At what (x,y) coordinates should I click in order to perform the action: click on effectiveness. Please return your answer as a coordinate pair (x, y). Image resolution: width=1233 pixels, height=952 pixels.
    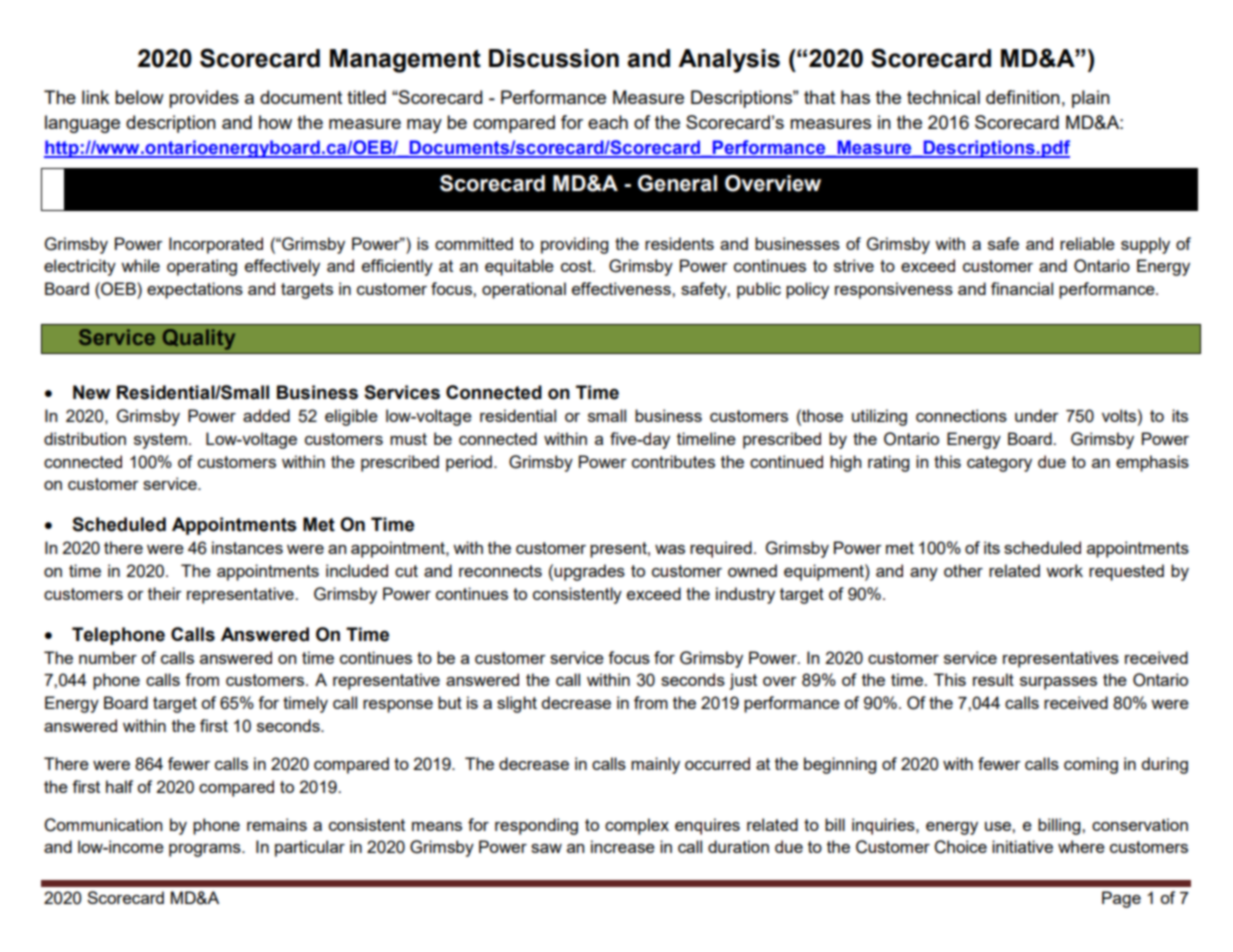
    Looking at the image, I should click on (622, 288).
